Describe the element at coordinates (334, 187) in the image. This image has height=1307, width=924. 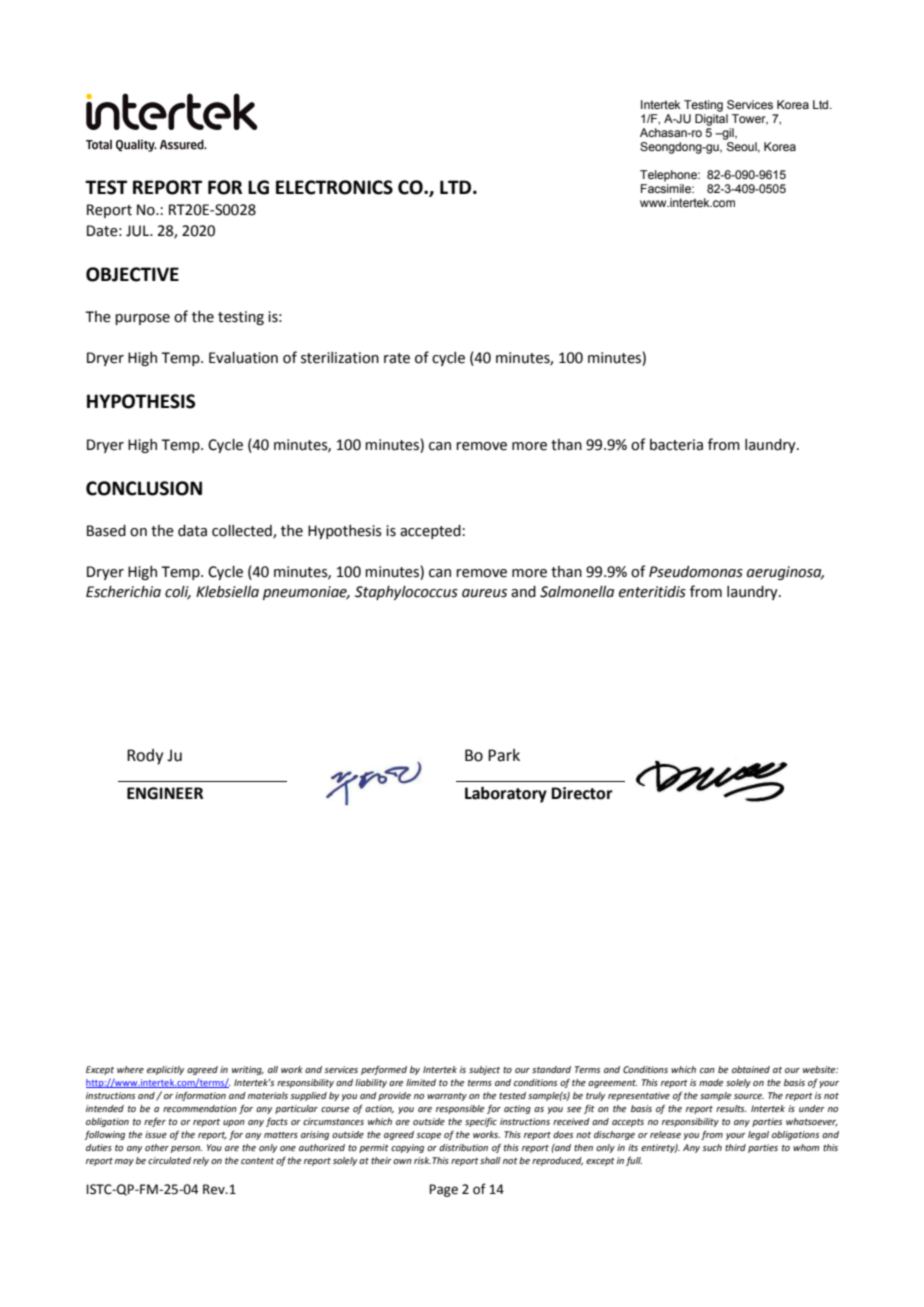
I see `ELECTRONICS` at that location.
